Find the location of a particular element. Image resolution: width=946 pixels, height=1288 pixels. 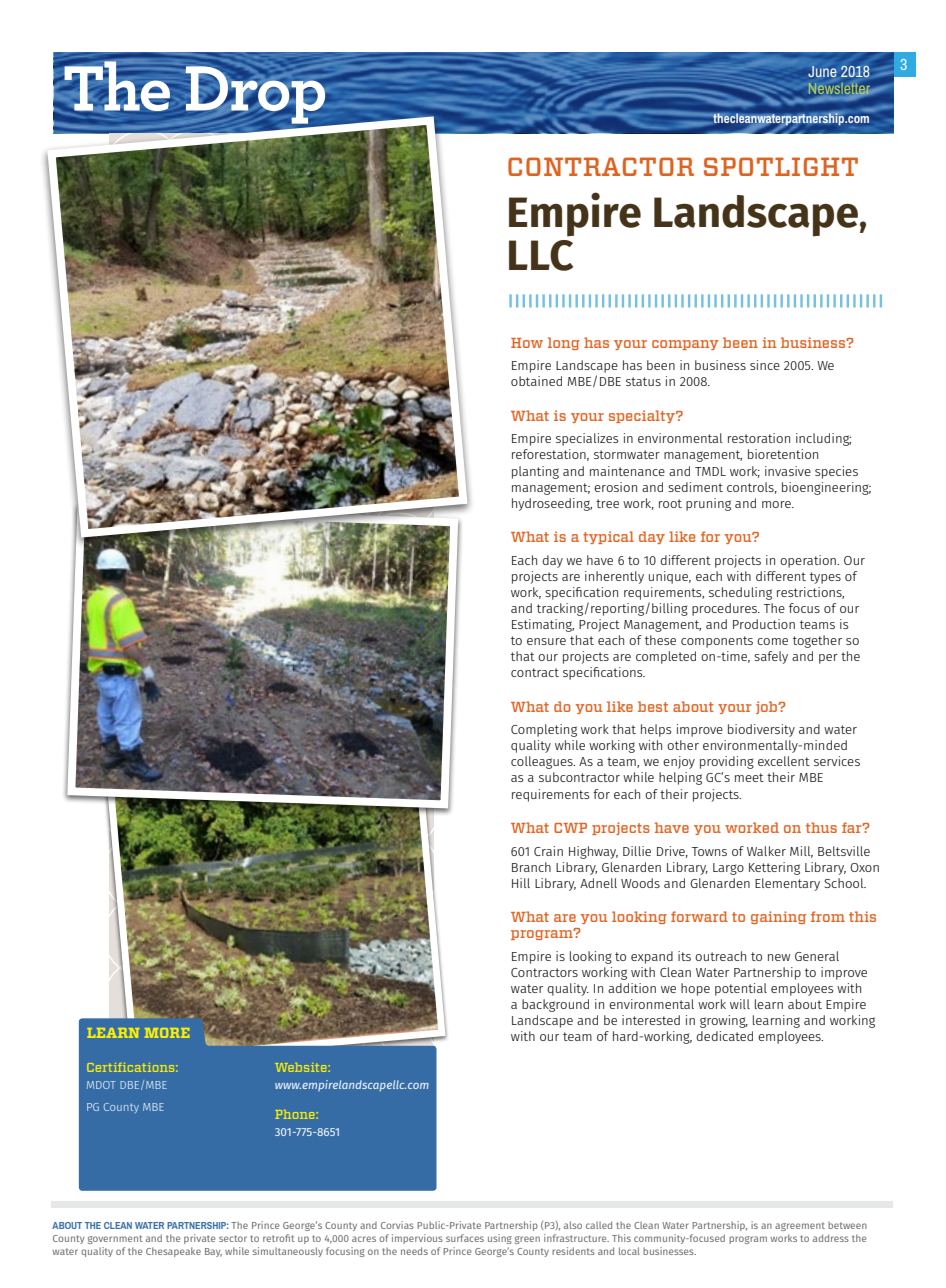

June is located at coordinates (822, 71).
